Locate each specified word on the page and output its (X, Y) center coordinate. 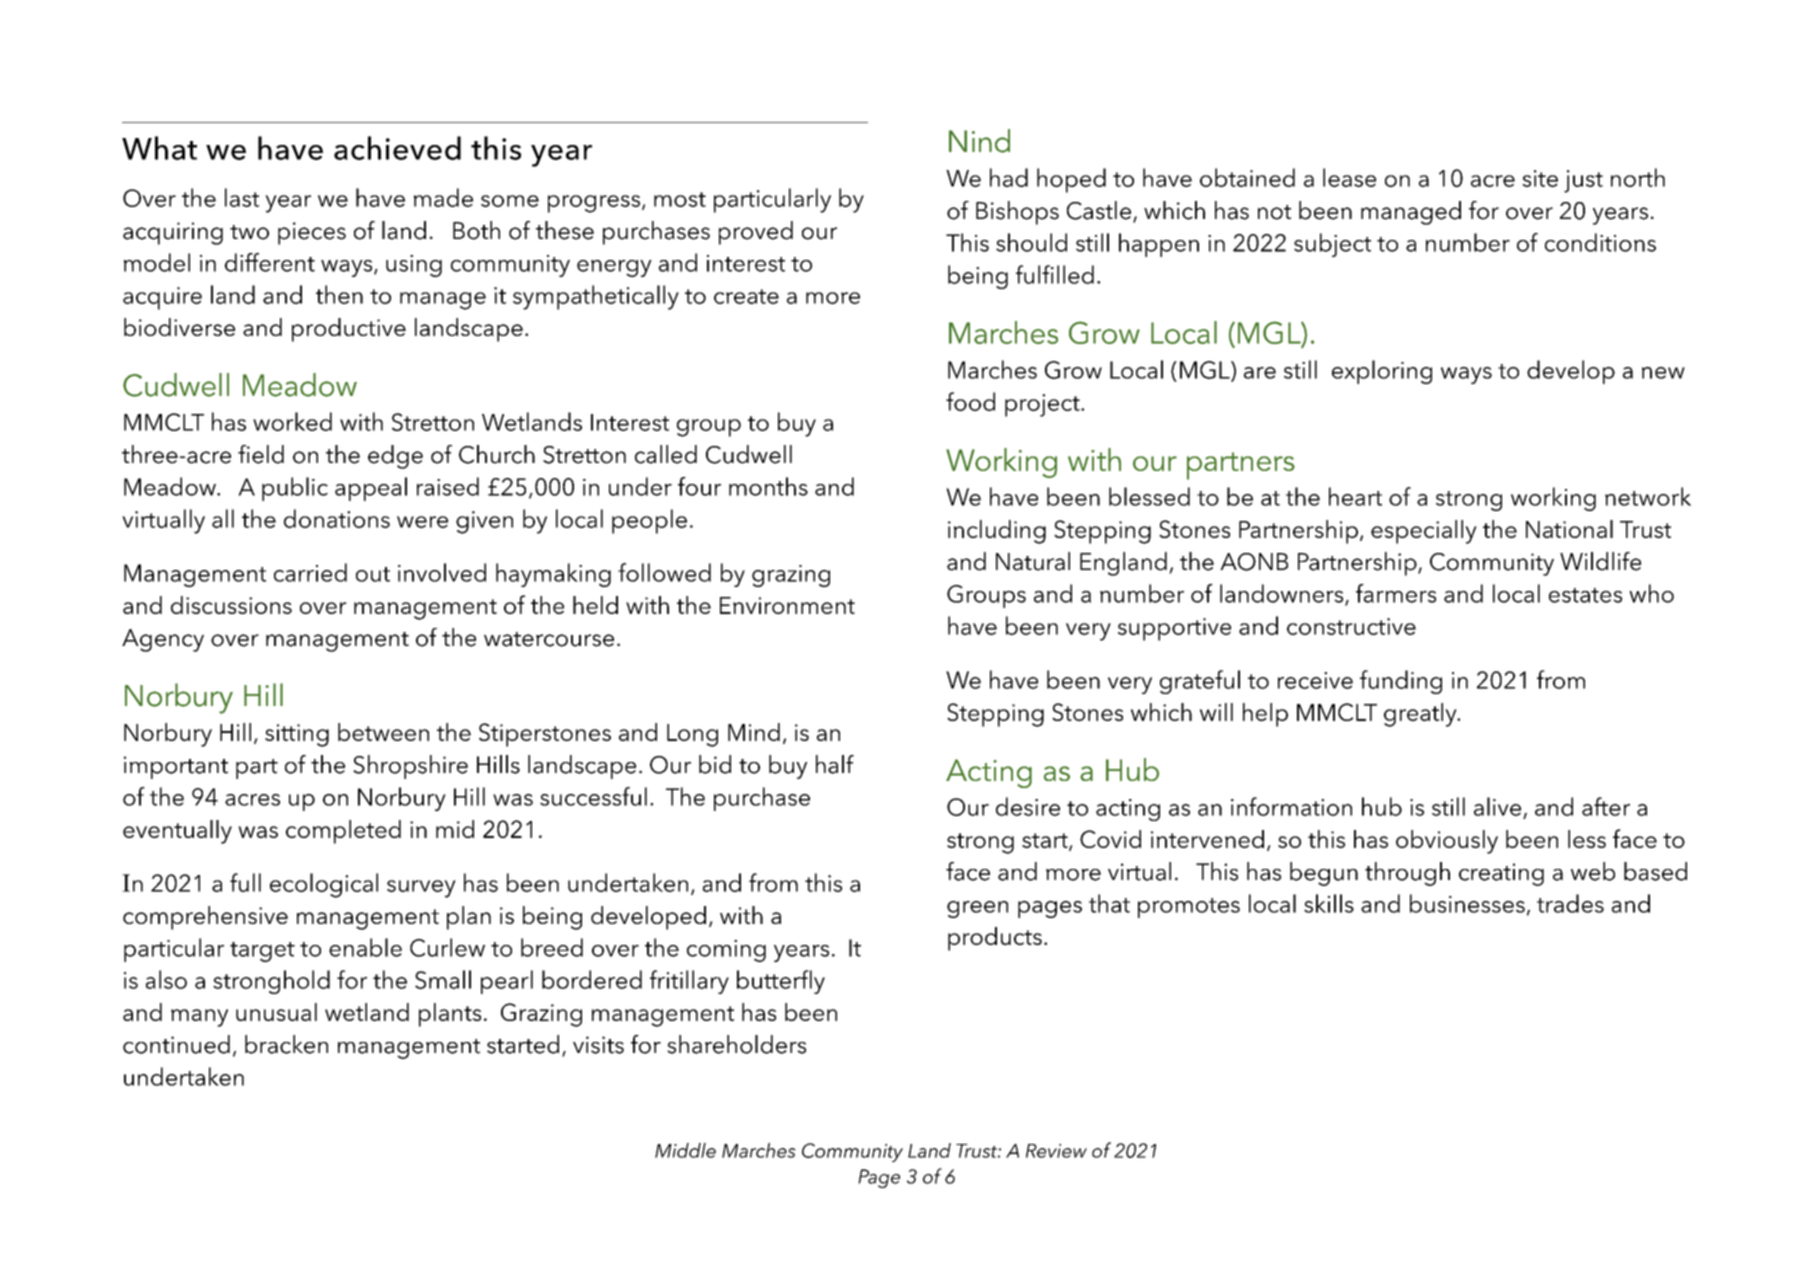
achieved (397, 148)
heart (1355, 496)
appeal (371, 489)
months (768, 486)
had (1009, 177)
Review (1056, 1151)
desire (1028, 806)
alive (1497, 806)
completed (343, 832)
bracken (286, 1044)
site (1540, 178)
